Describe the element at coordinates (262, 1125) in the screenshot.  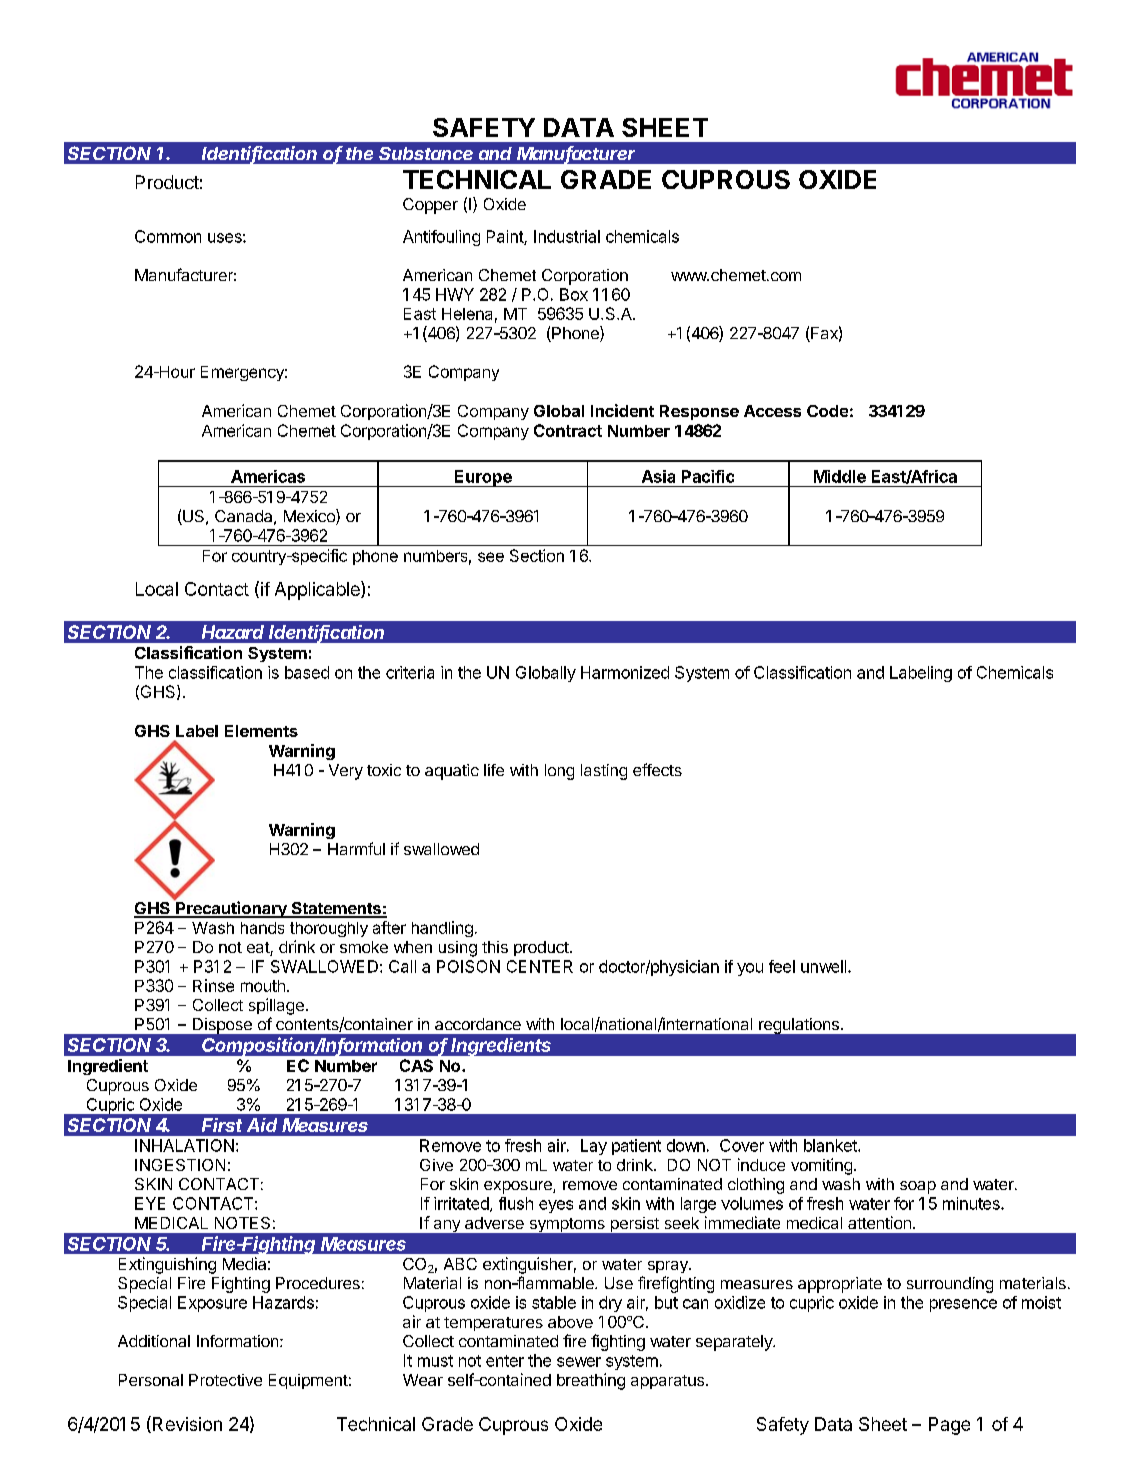
I see `Aid` at that location.
